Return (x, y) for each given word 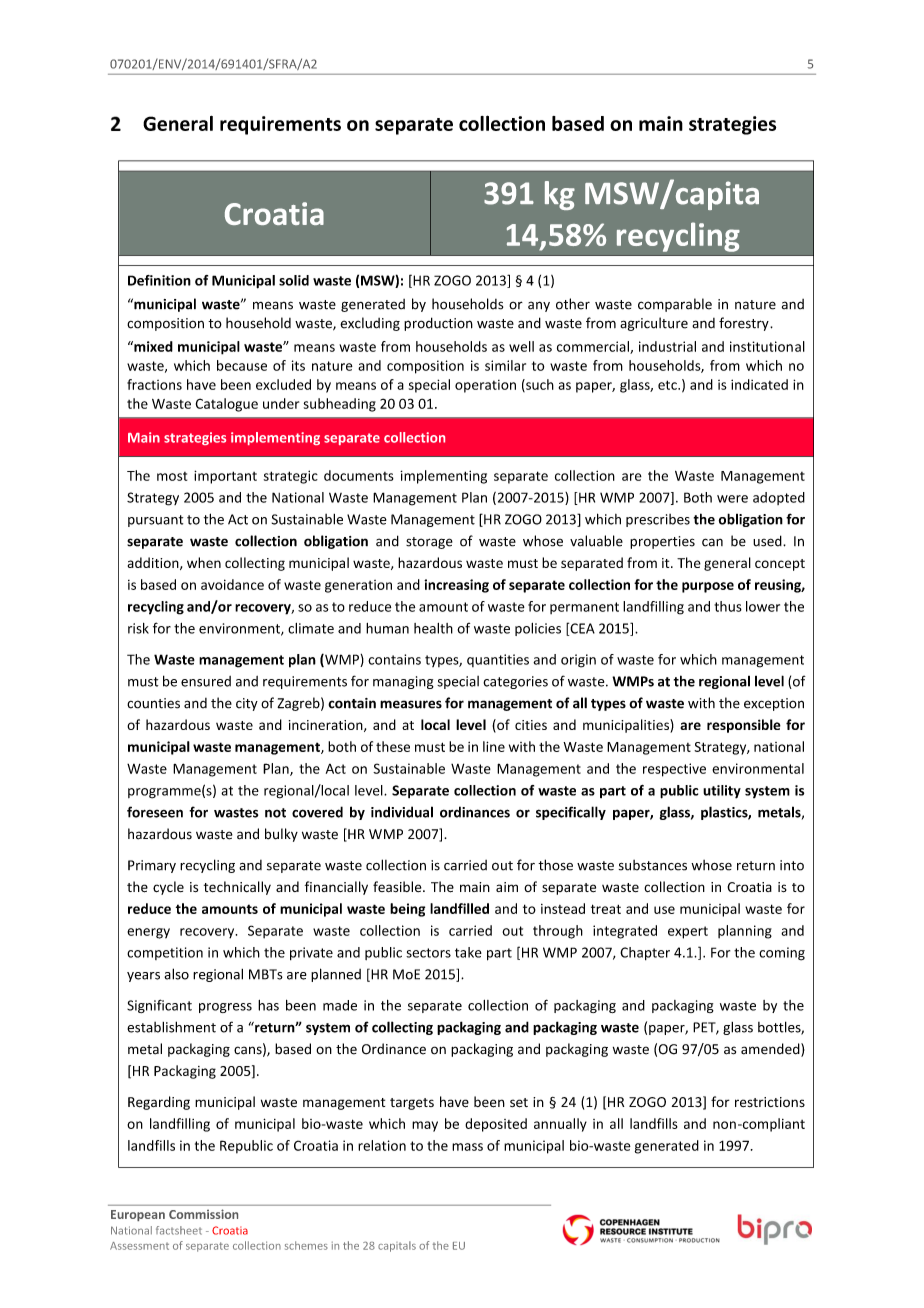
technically (237, 888)
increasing (456, 586)
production (438, 324)
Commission (203, 1214)
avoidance (232, 584)
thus (728, 606)
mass (467, 1147)
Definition (159, 280)
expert (688, 932)
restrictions (770, 1102)
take (468, 952)
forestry (745, 324)
